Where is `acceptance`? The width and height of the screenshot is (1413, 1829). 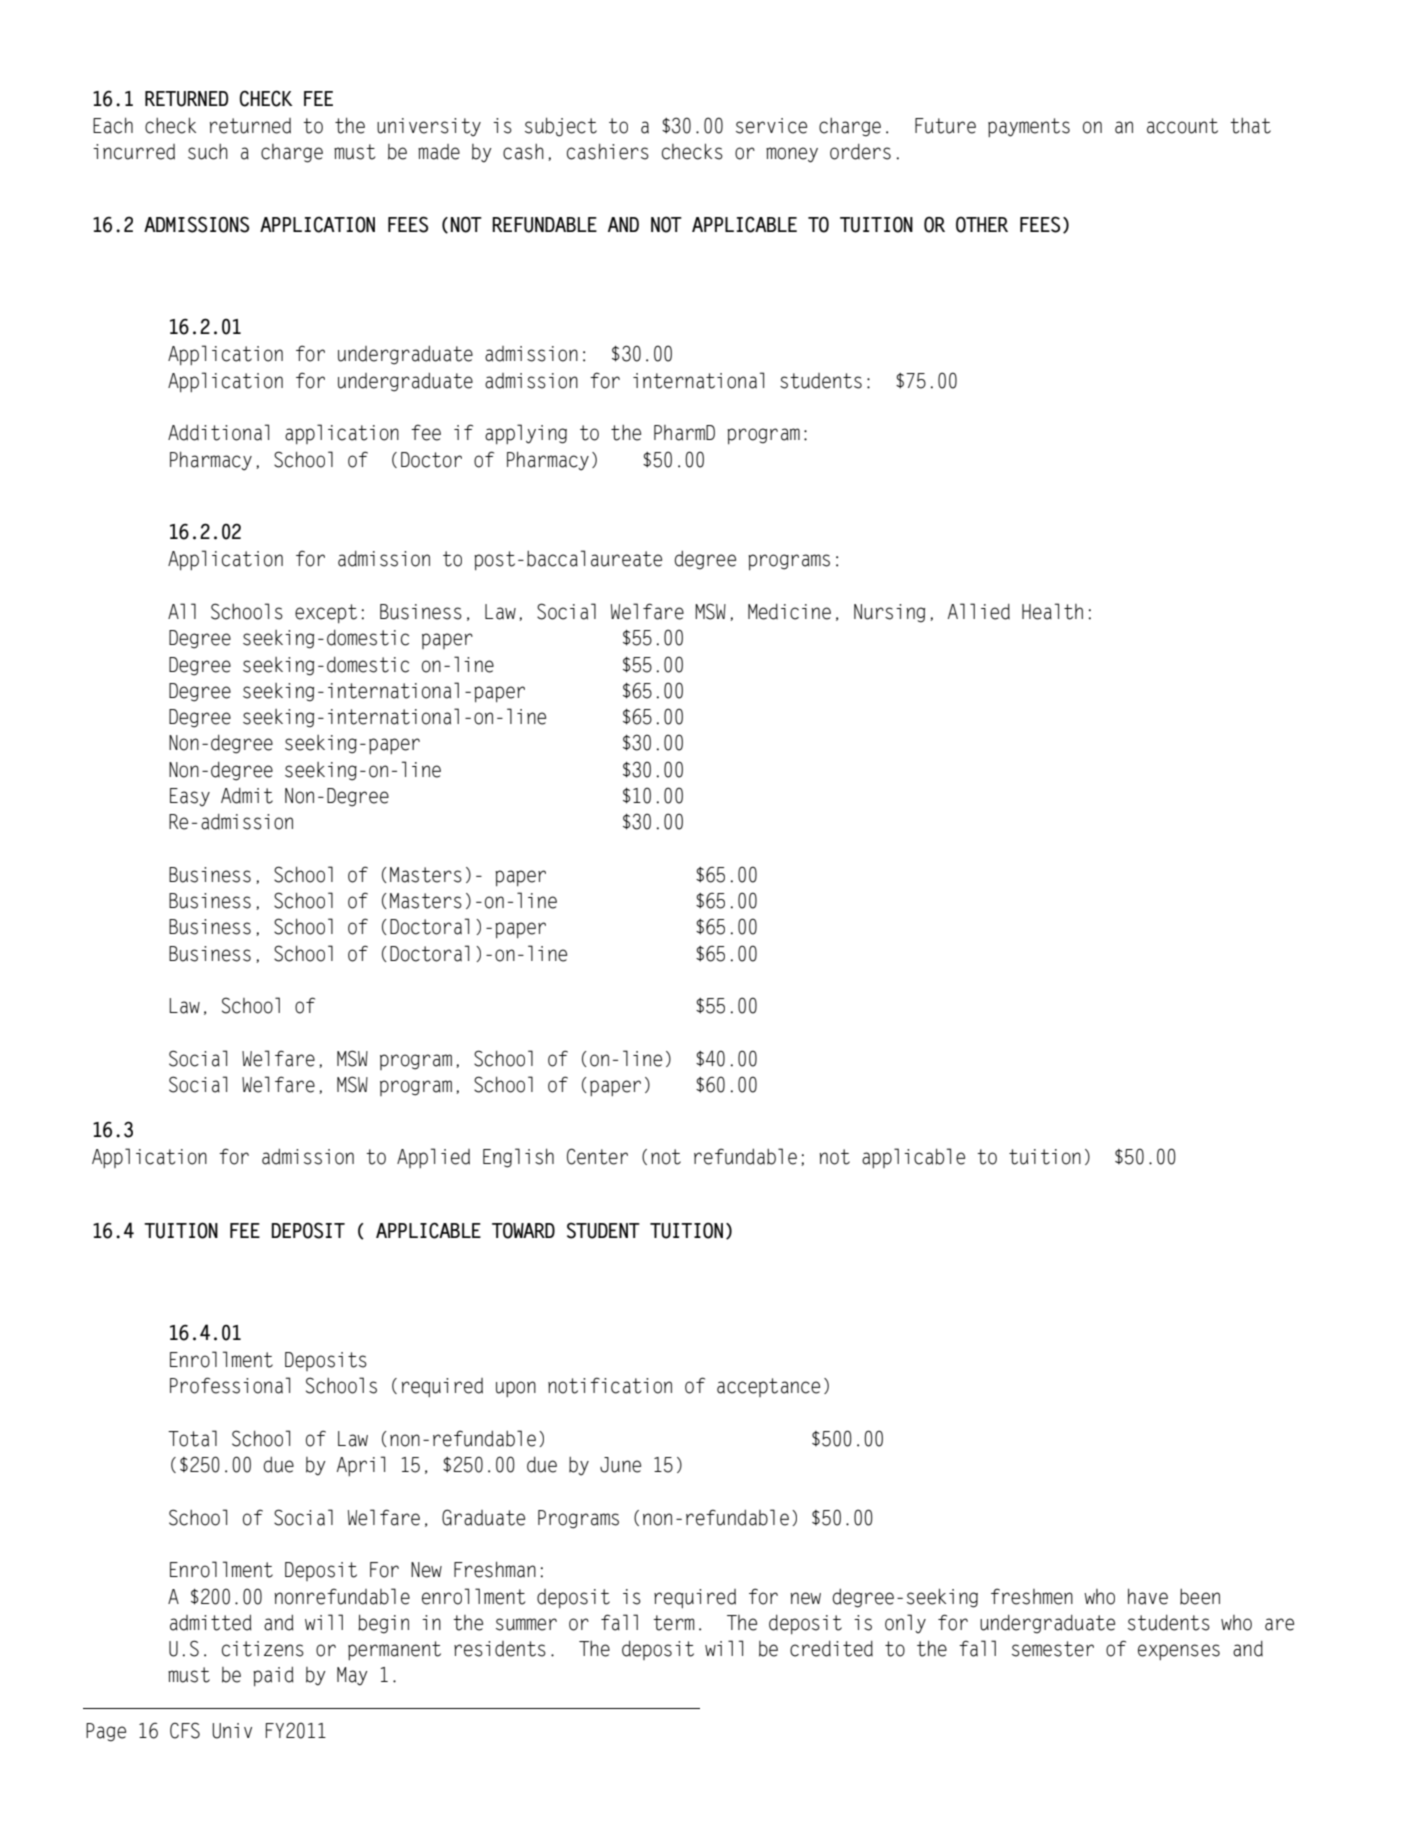
acceptance is located at coordinates (768, 1387).
